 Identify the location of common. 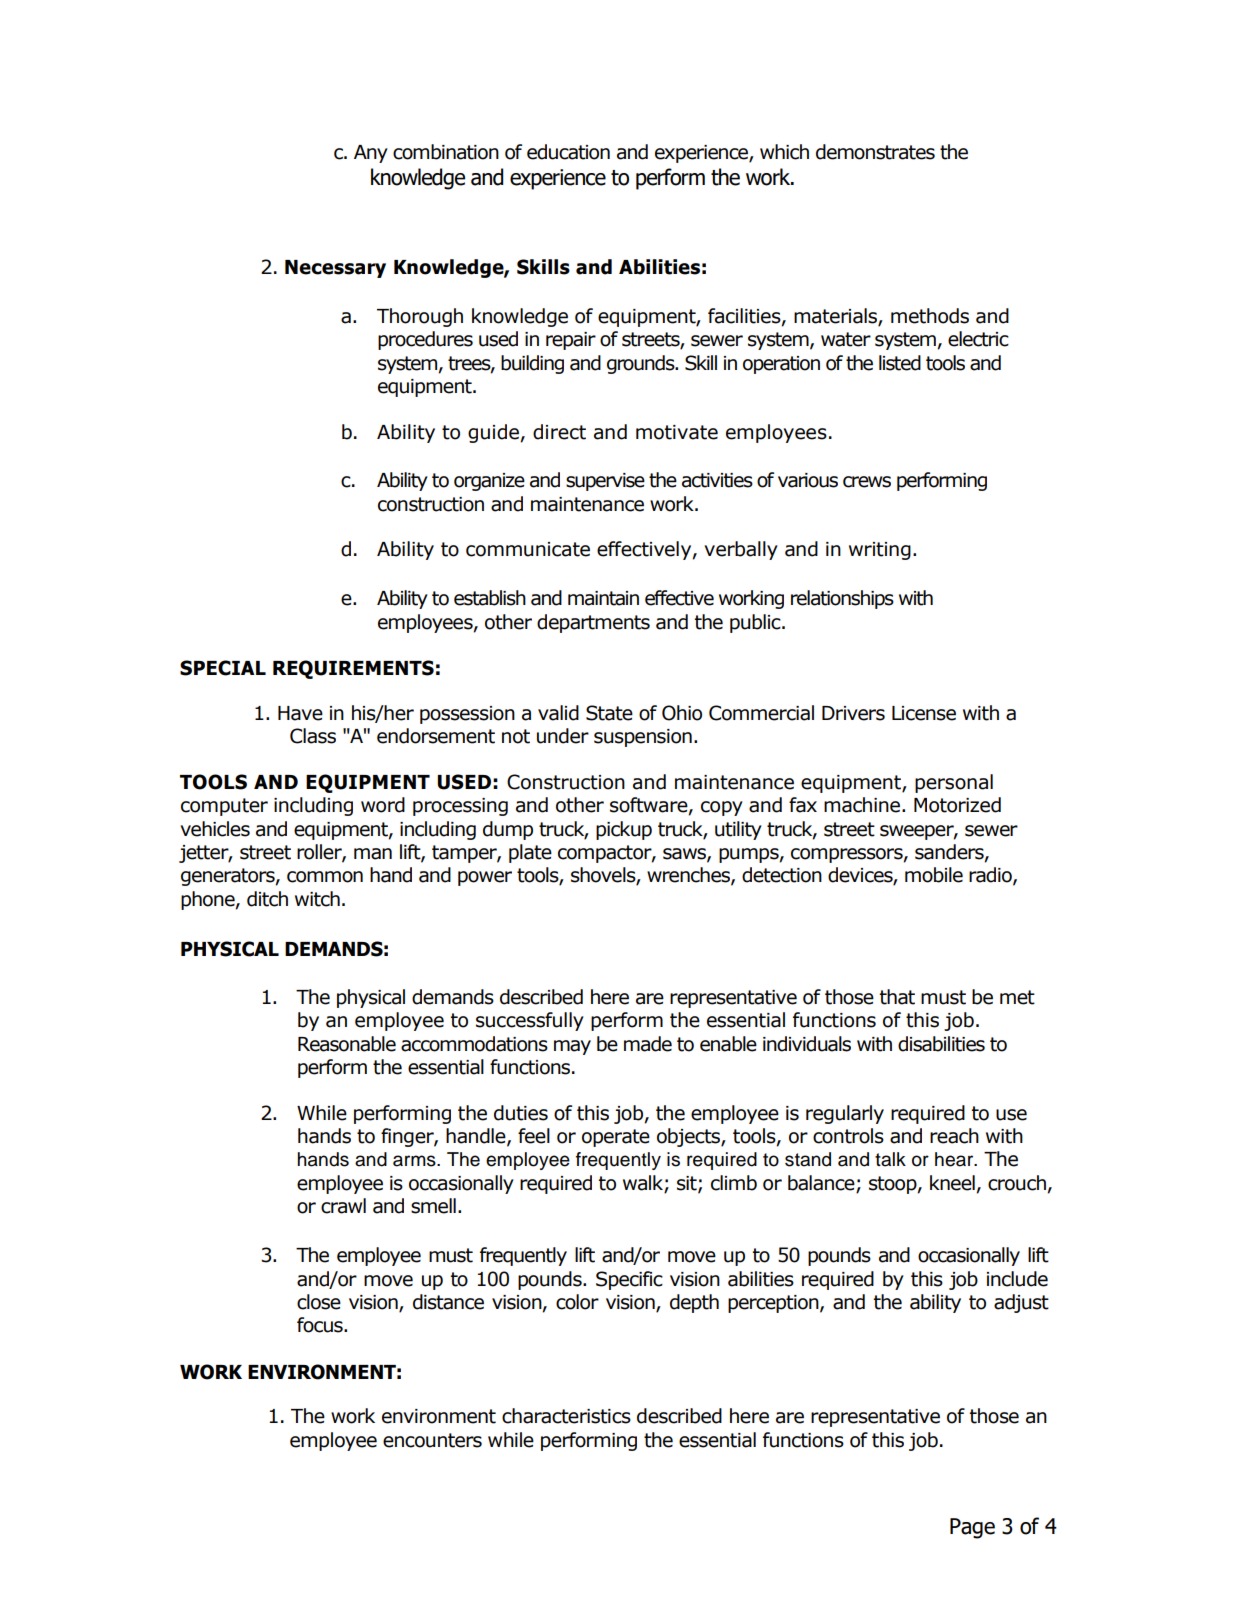
(325, 877).
